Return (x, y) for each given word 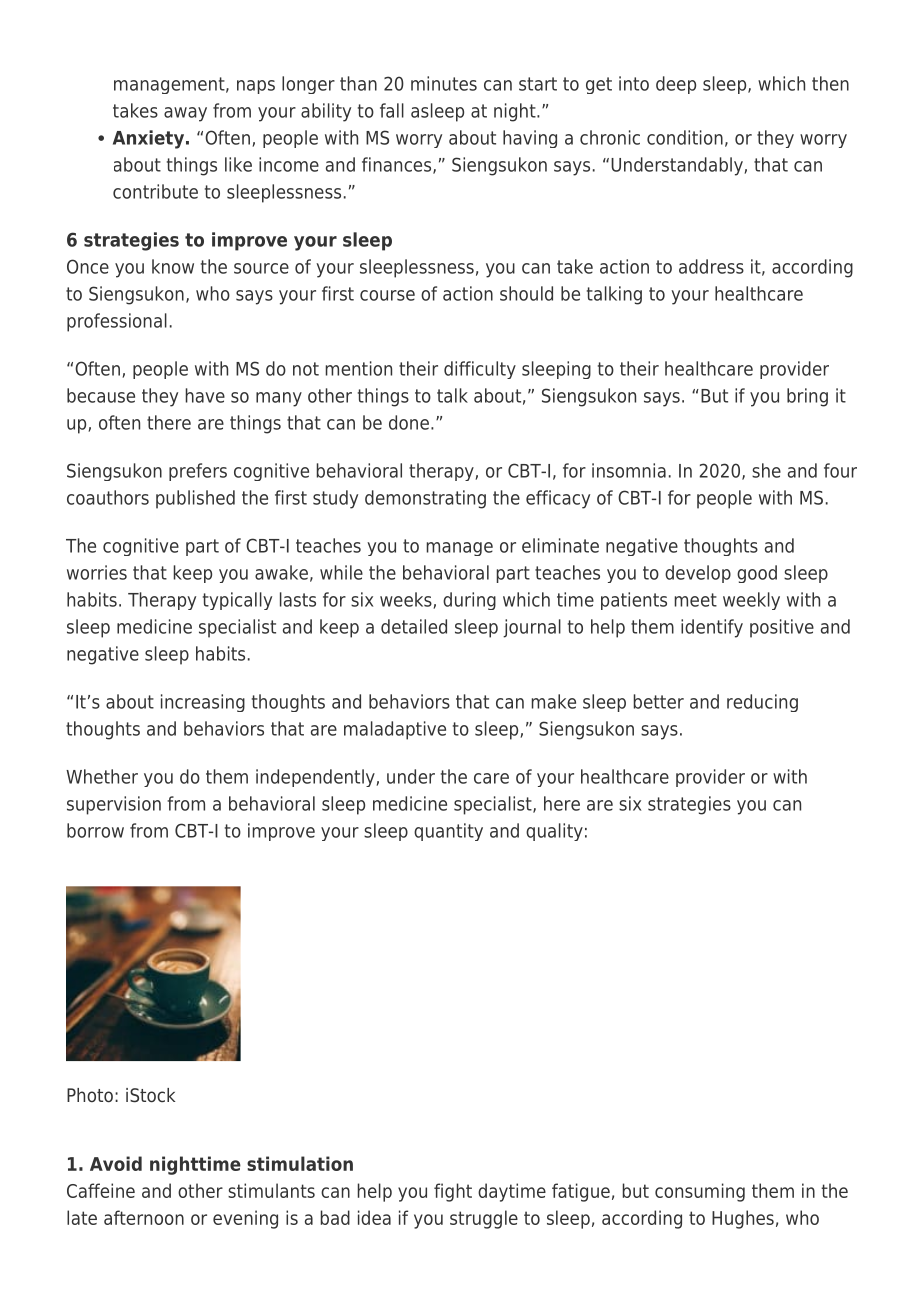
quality (554, 832)
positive (782, 628)
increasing (203, 703)
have (205, 395)
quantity (448, 832)
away (185, 114)
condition (685, 137)
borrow (95, 830)
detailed (414, 626)
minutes (444, 83)
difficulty (480, 370)
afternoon (144, 1217)
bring (807, 397)
